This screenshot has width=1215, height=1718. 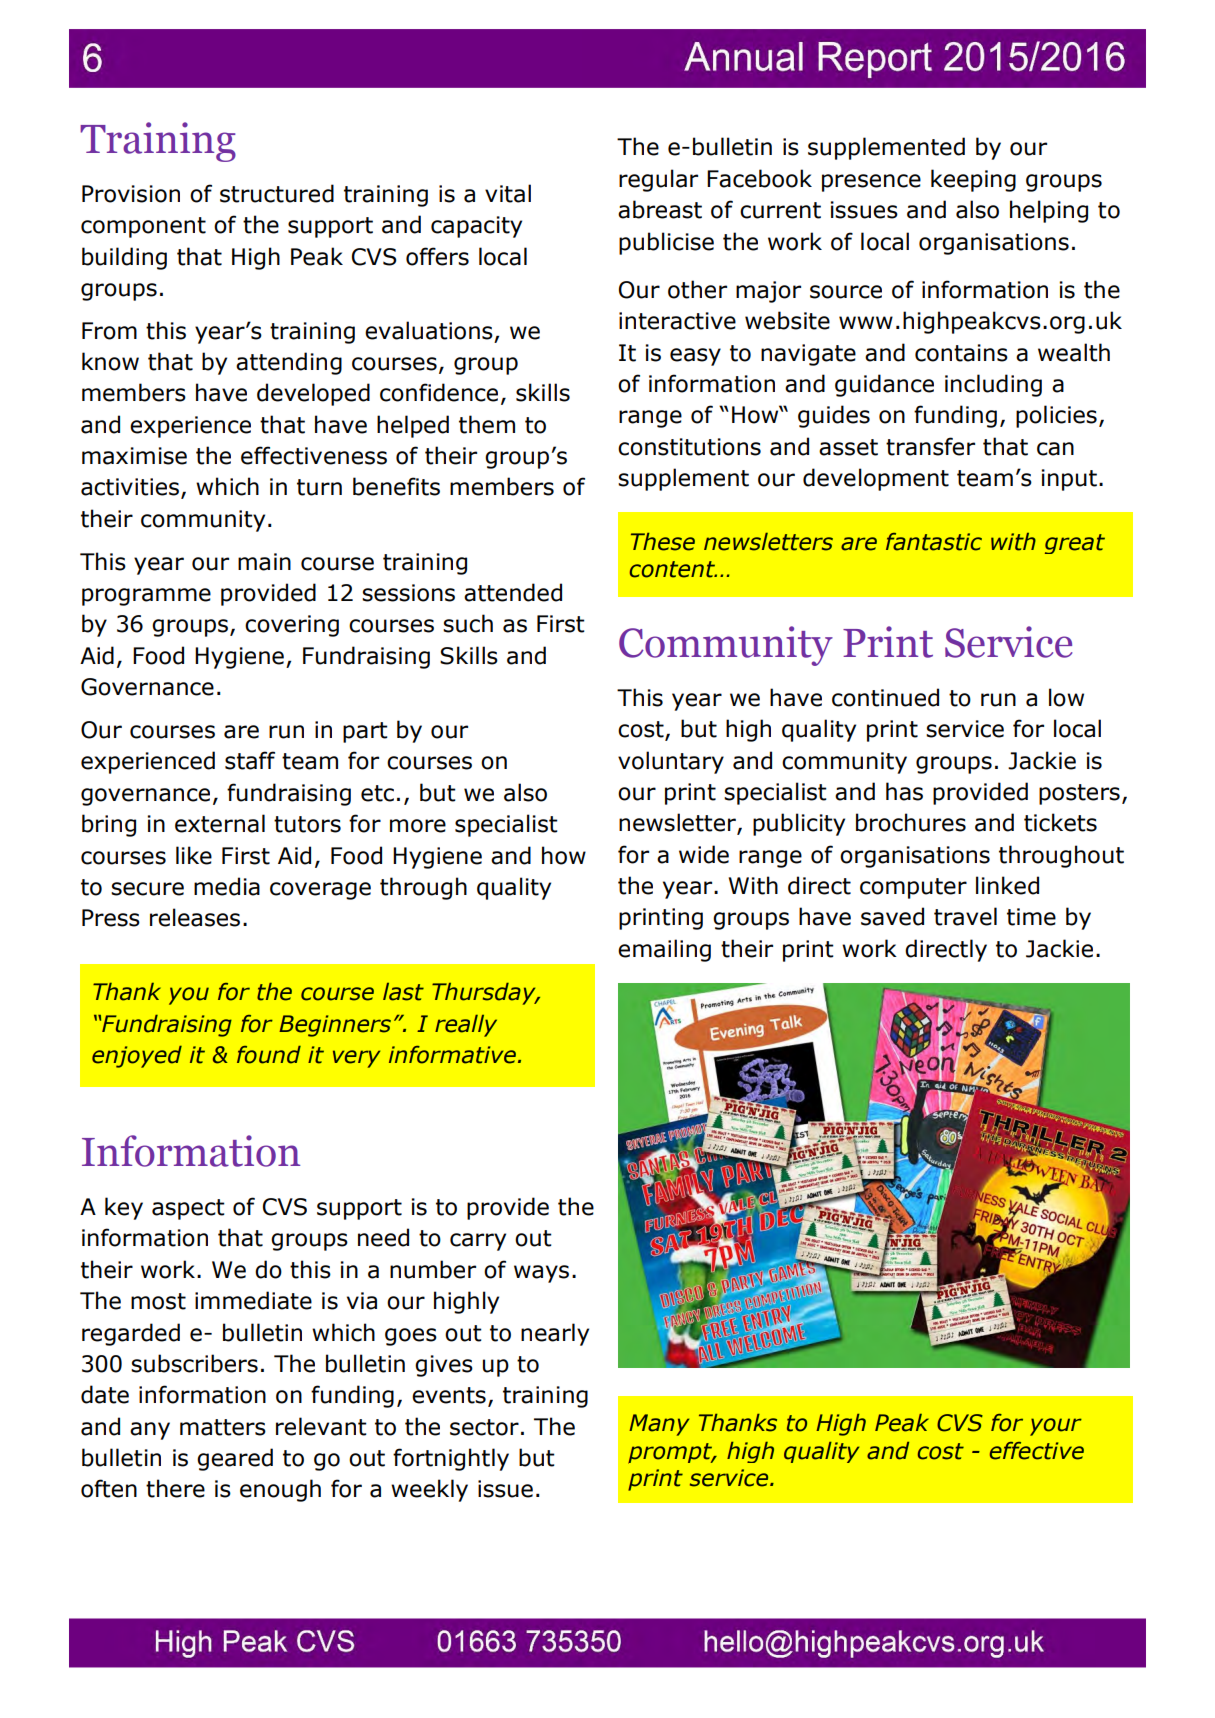 I want to click on emailing, so click(x=664, y=950).
